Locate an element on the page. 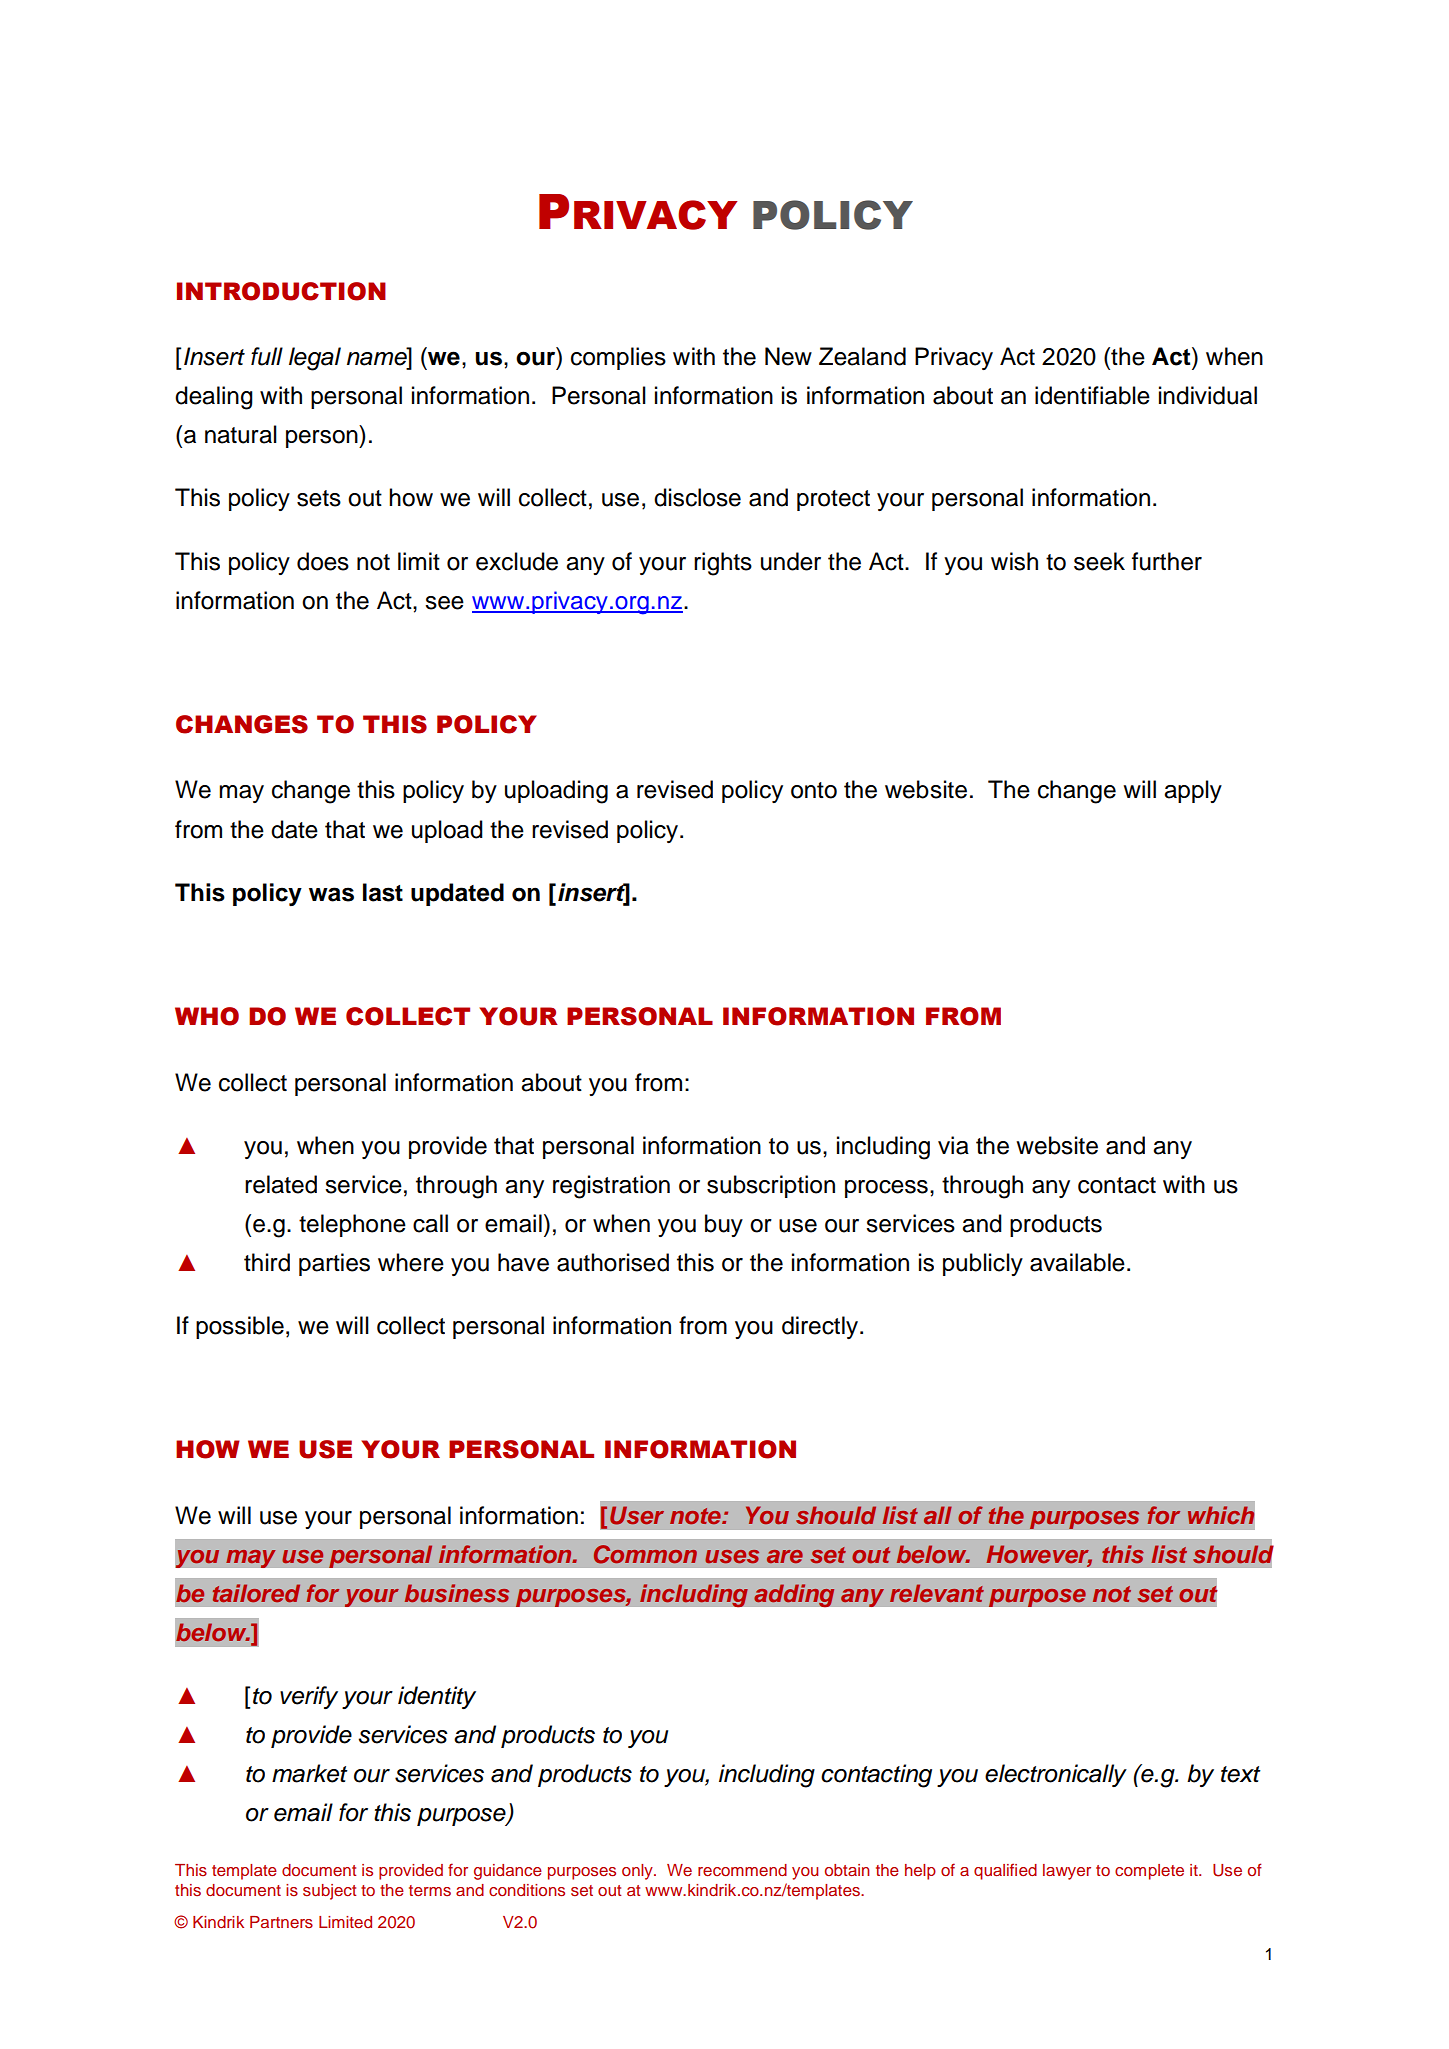  identifiable is located at coordinates (1092, 395).
